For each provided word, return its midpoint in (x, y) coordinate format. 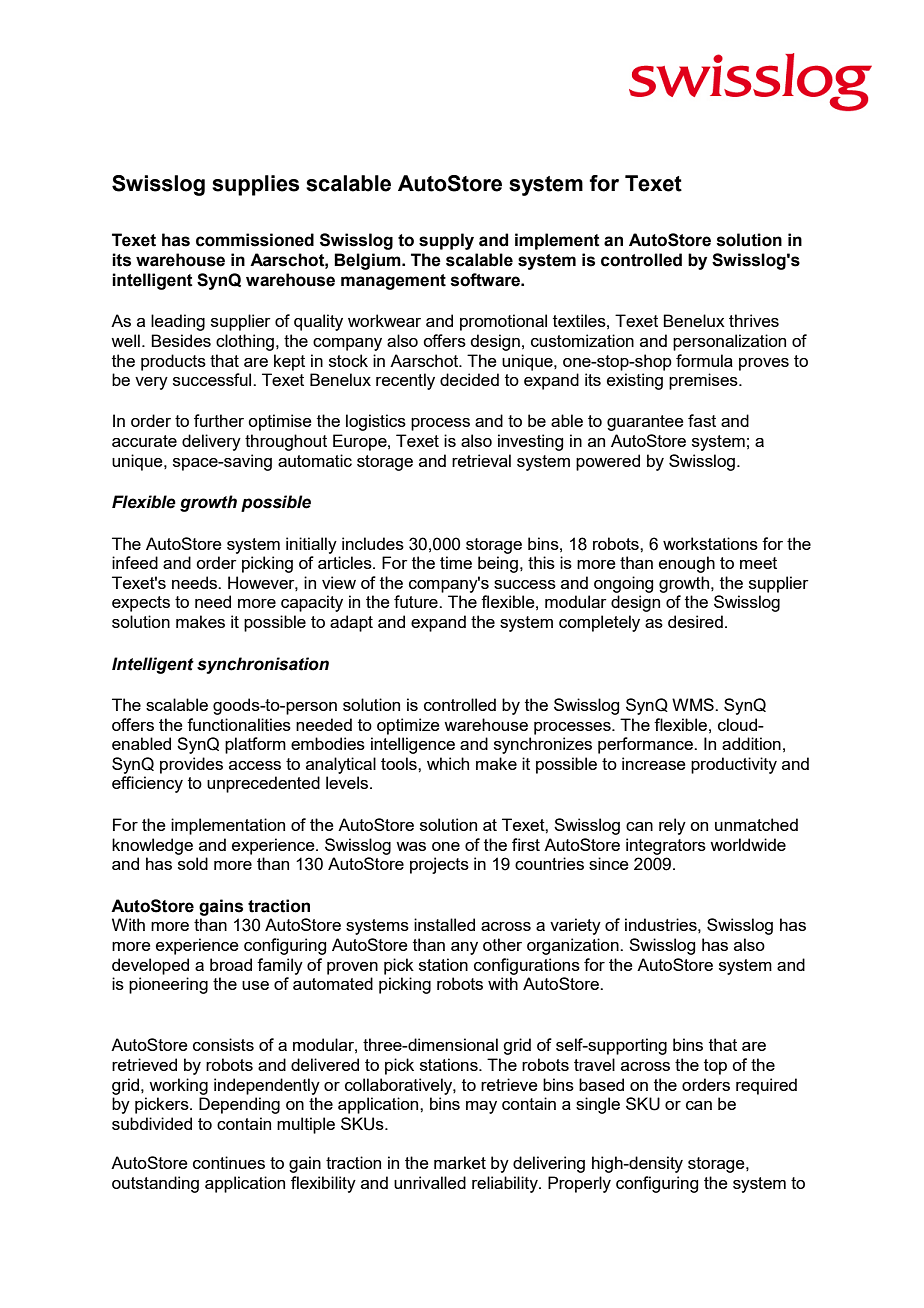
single (598, 1105)
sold (193, 863)
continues (229, 1162)
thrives (754, 320)
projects (439, 865)
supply (446, 241)
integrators (666, 846)
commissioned (255, 240)
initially (311, 545)
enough (687, 564)
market (460, 1162)
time (456, 562)
